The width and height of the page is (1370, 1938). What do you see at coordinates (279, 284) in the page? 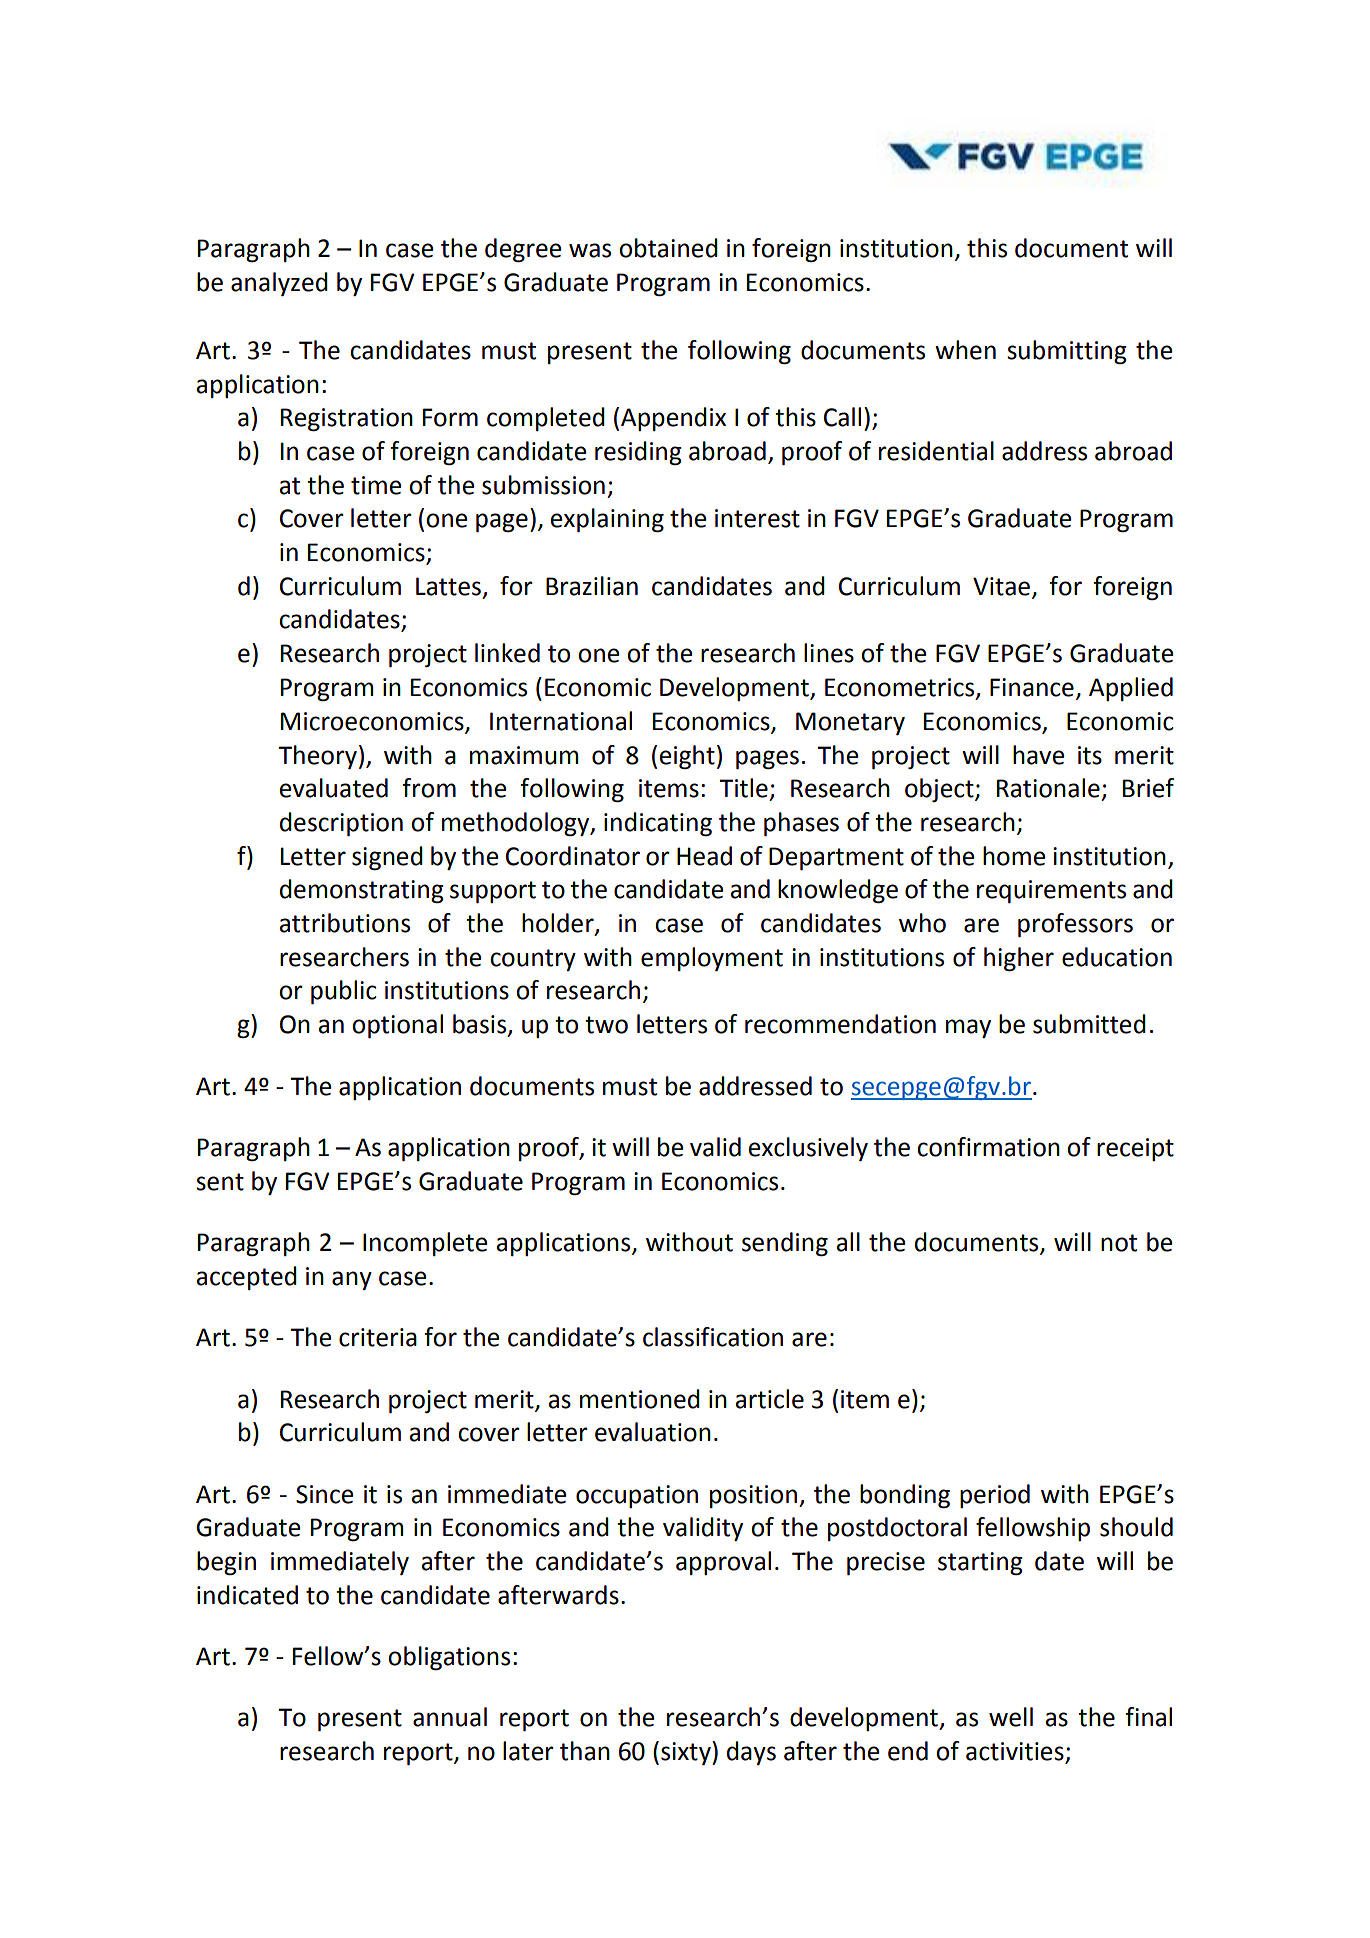
I see `analyzed` at bounding box center [279, 284].
